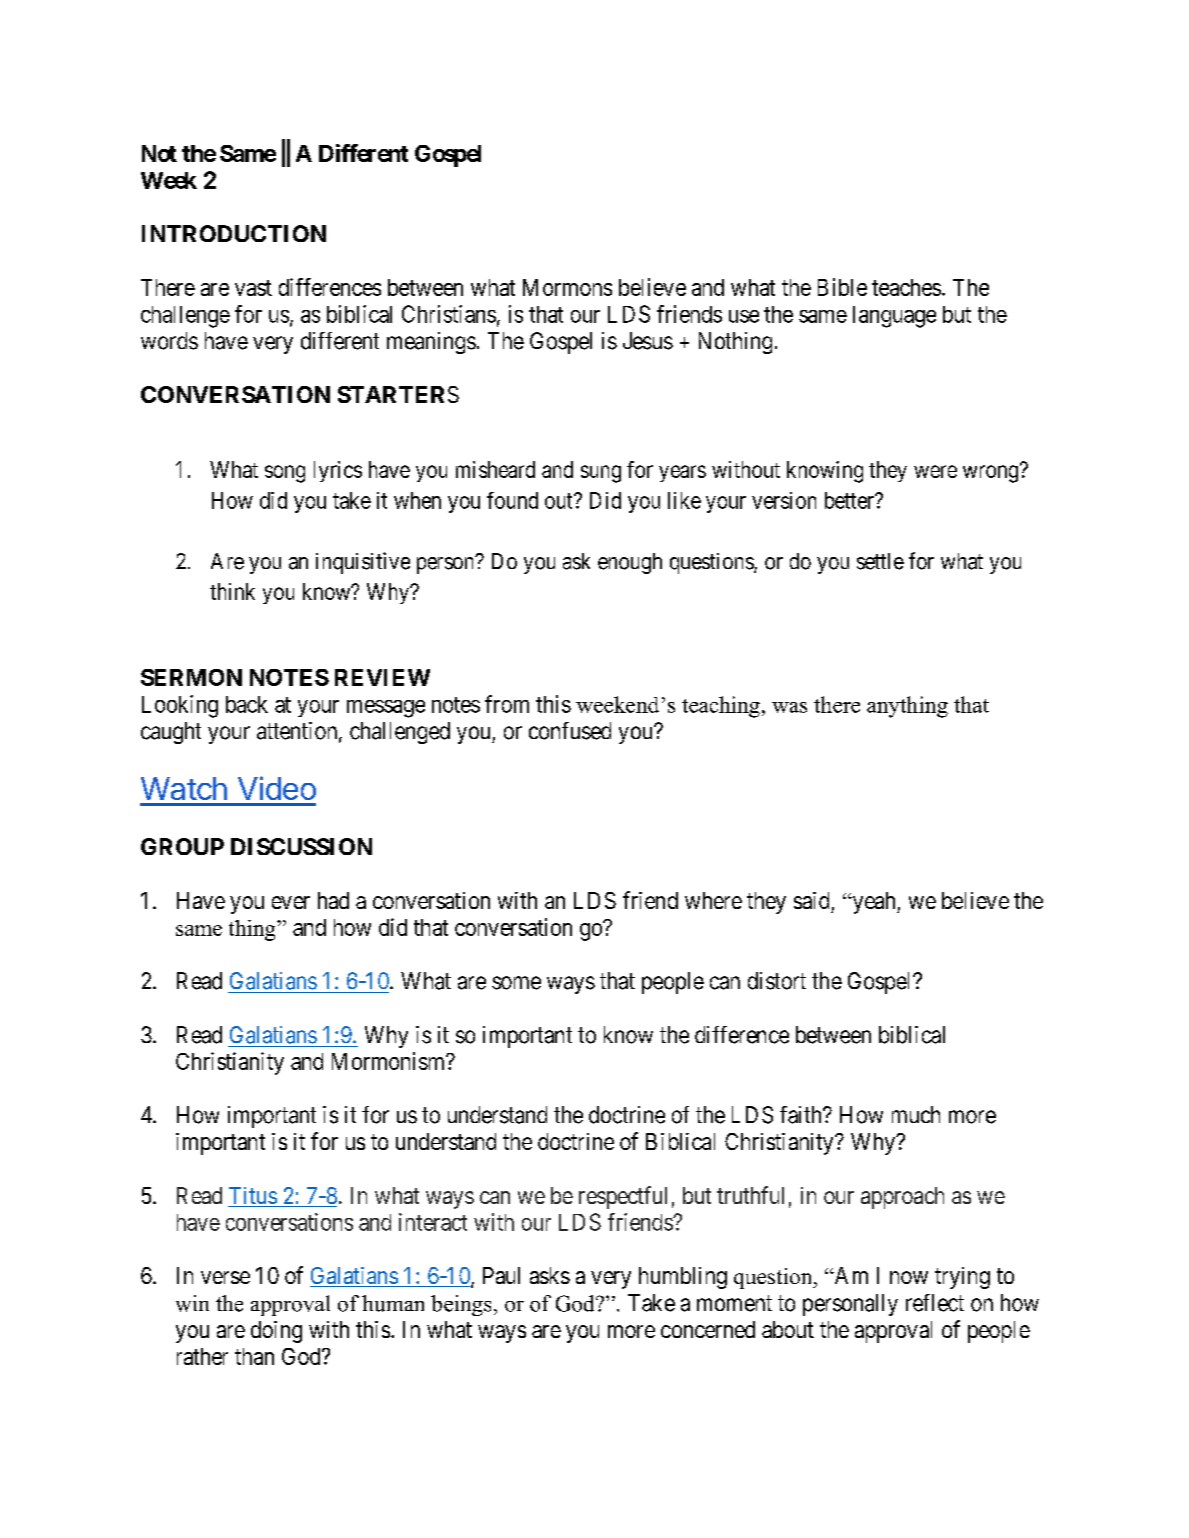  Describe the element at coordinates (630, 563) in the image. I see `enough` at that location.
